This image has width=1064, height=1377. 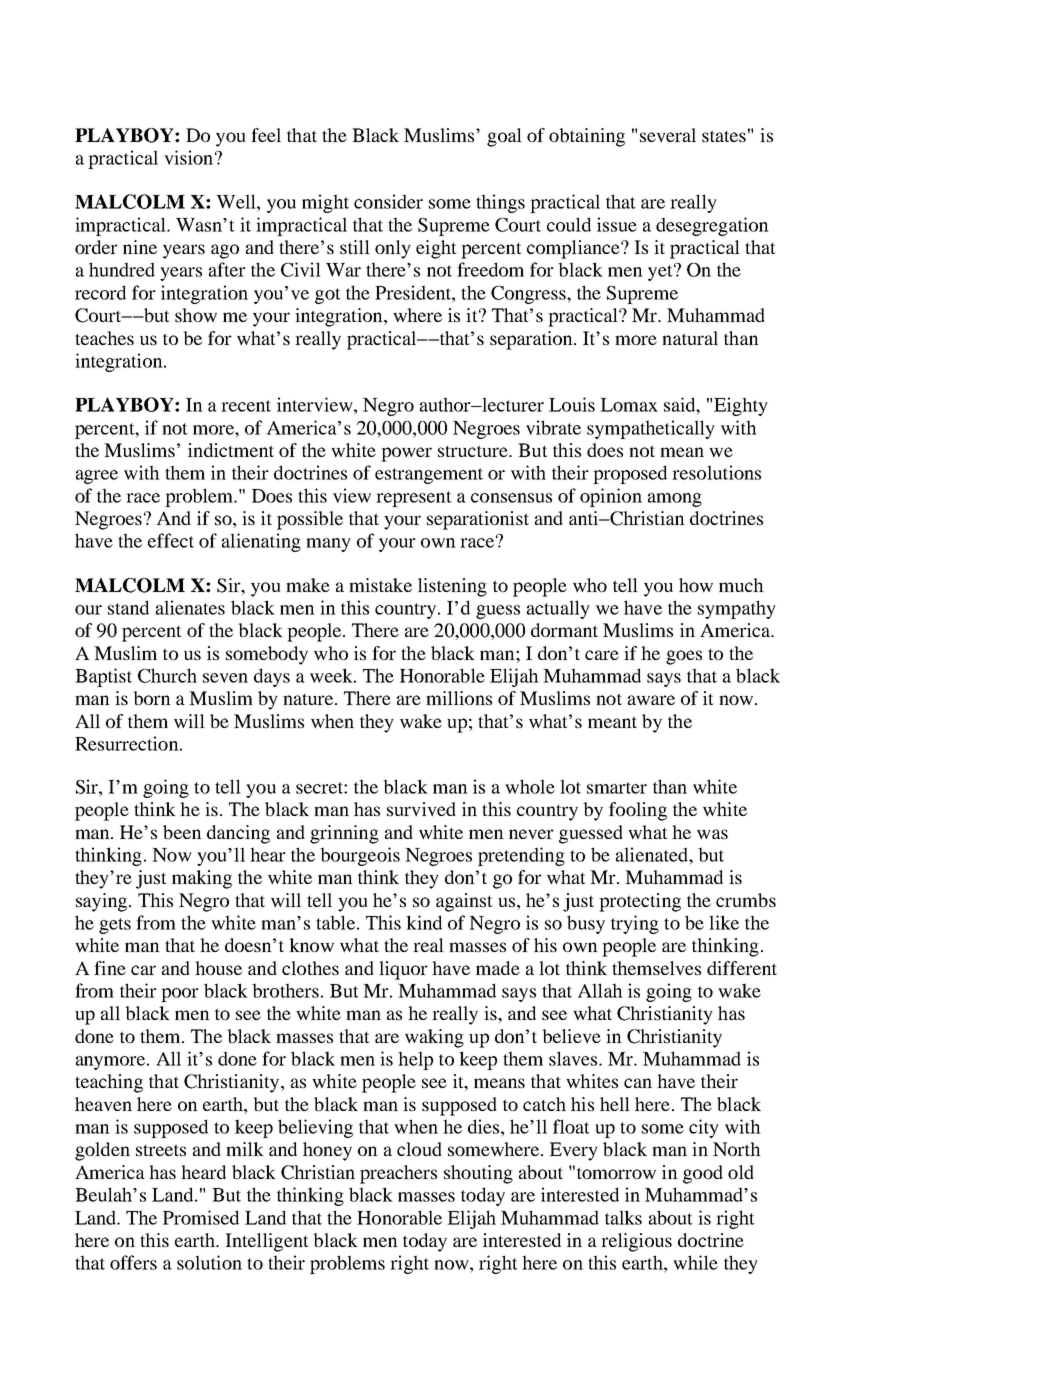 I want to click on poor, so click(x=180, y=995).
